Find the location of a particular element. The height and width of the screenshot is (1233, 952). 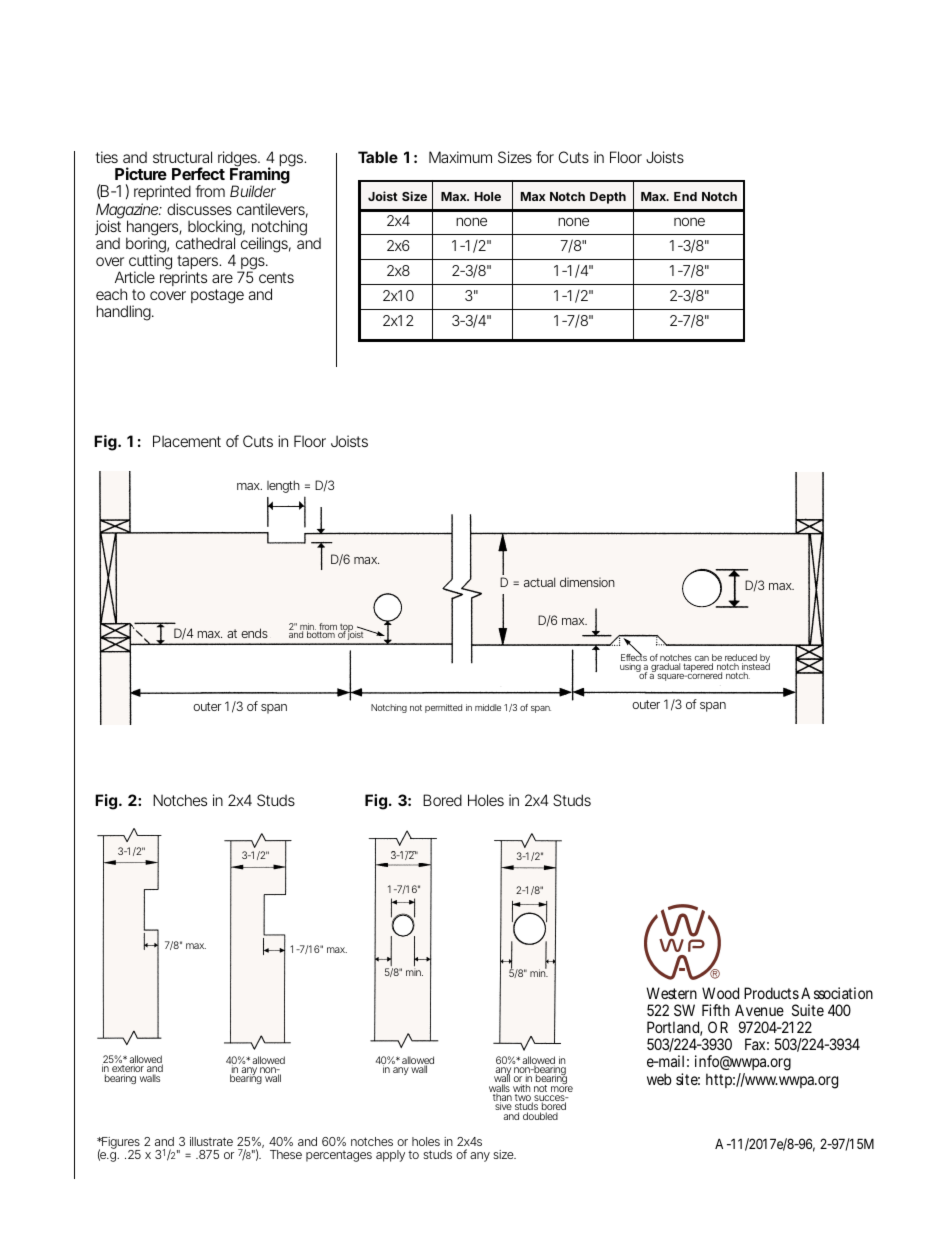

illustrate is located at coordinates (211, 1141).
